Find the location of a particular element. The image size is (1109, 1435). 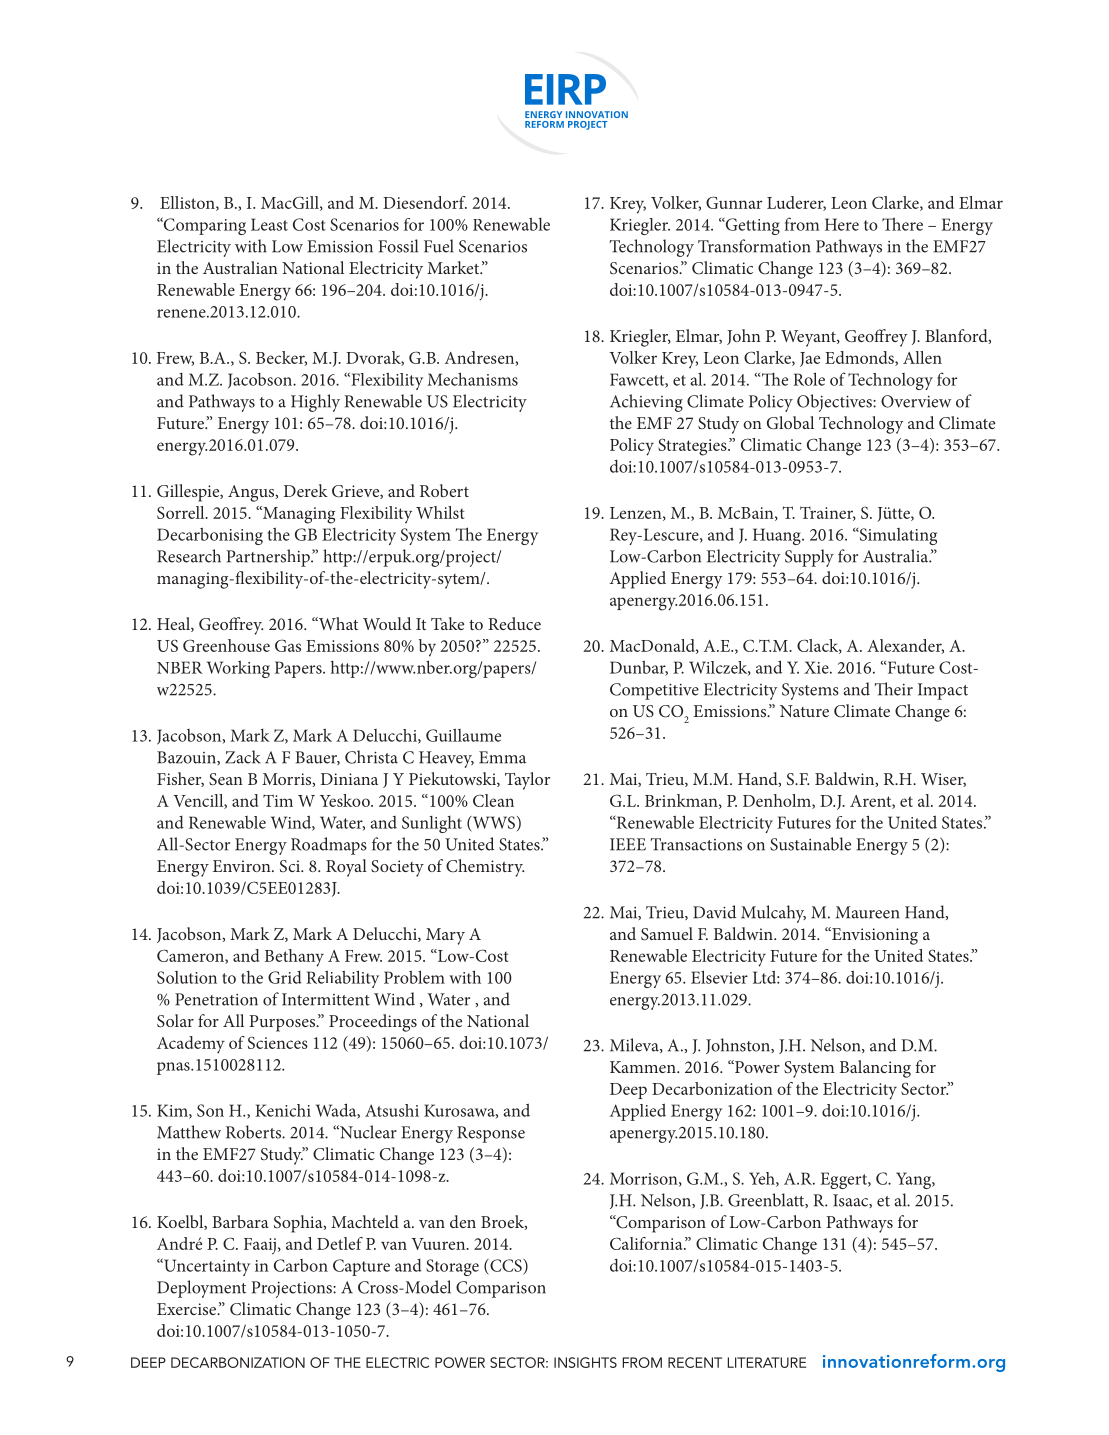

Tim is located at coordinates (278, 800).
